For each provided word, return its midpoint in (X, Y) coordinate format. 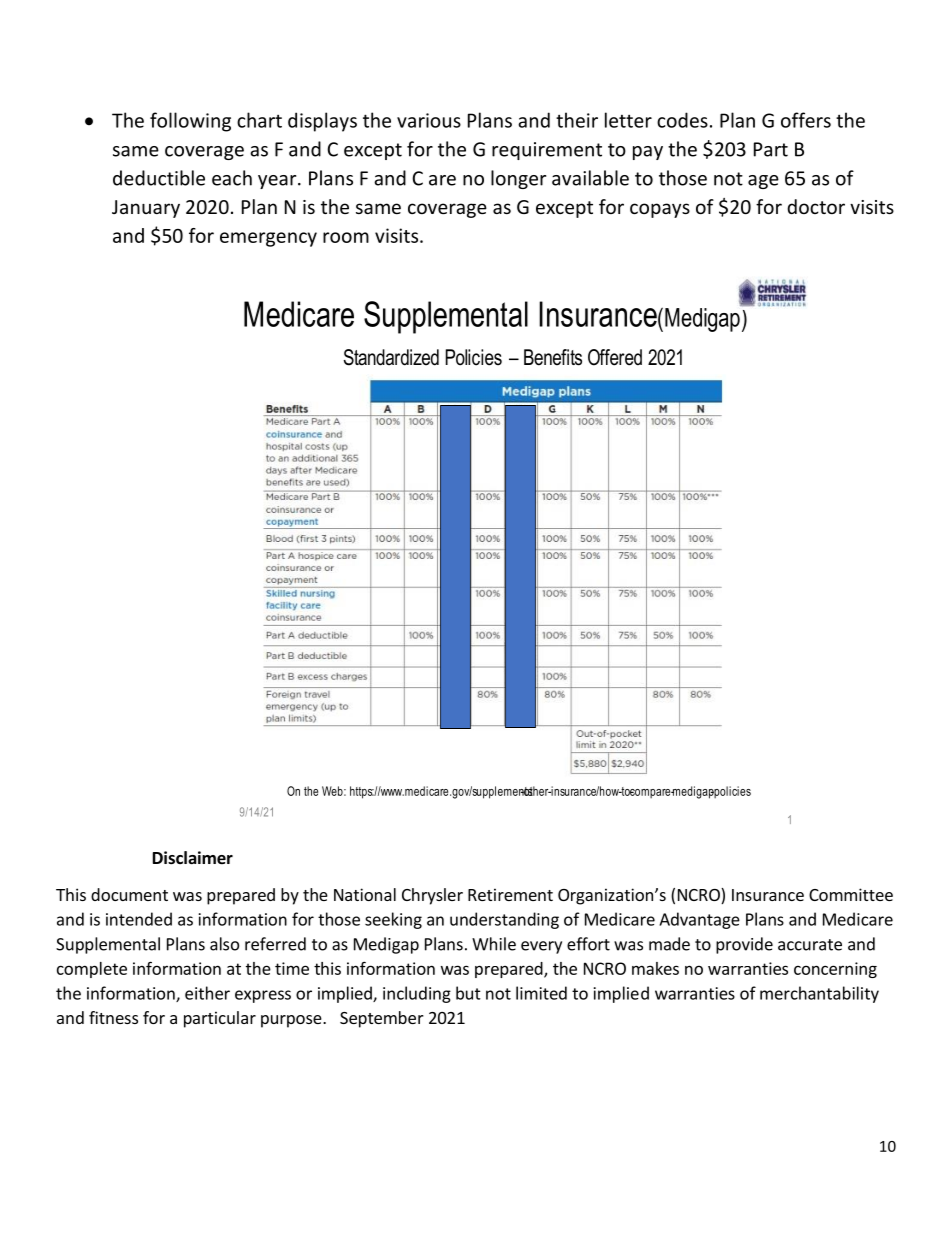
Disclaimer (193, 858)
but (468, 993)
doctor (816, 206)
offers (806, 120)
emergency (268, 239)
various (429, 120)
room (346, 237)
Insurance (768, 895)
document (129, 894)
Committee (851, 894)
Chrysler (432, 896)
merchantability (819, 994)
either (207, 993)
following (190, 122)
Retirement (510, 894)
